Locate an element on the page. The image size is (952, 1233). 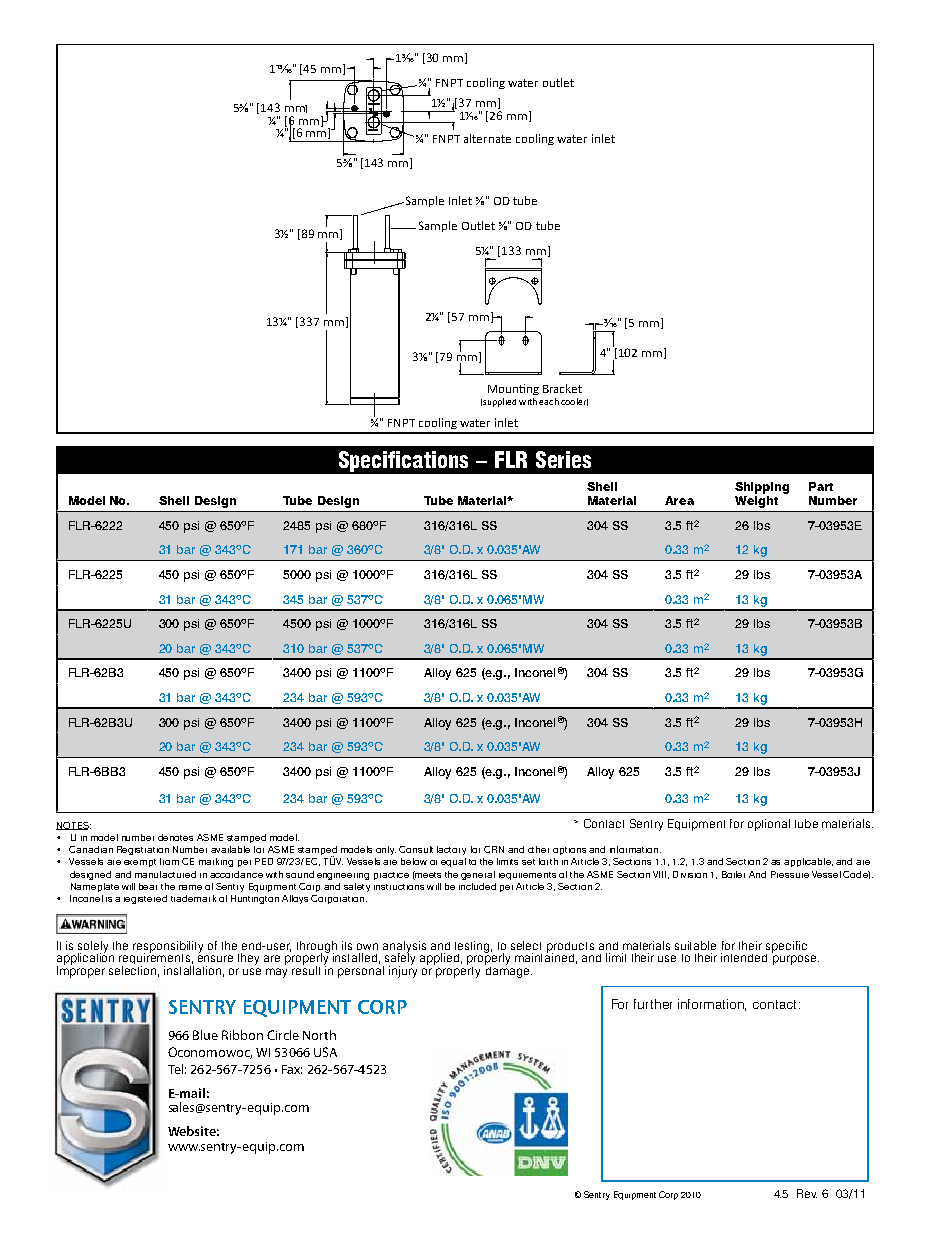
Registration is located at coordinates (143, 850).
